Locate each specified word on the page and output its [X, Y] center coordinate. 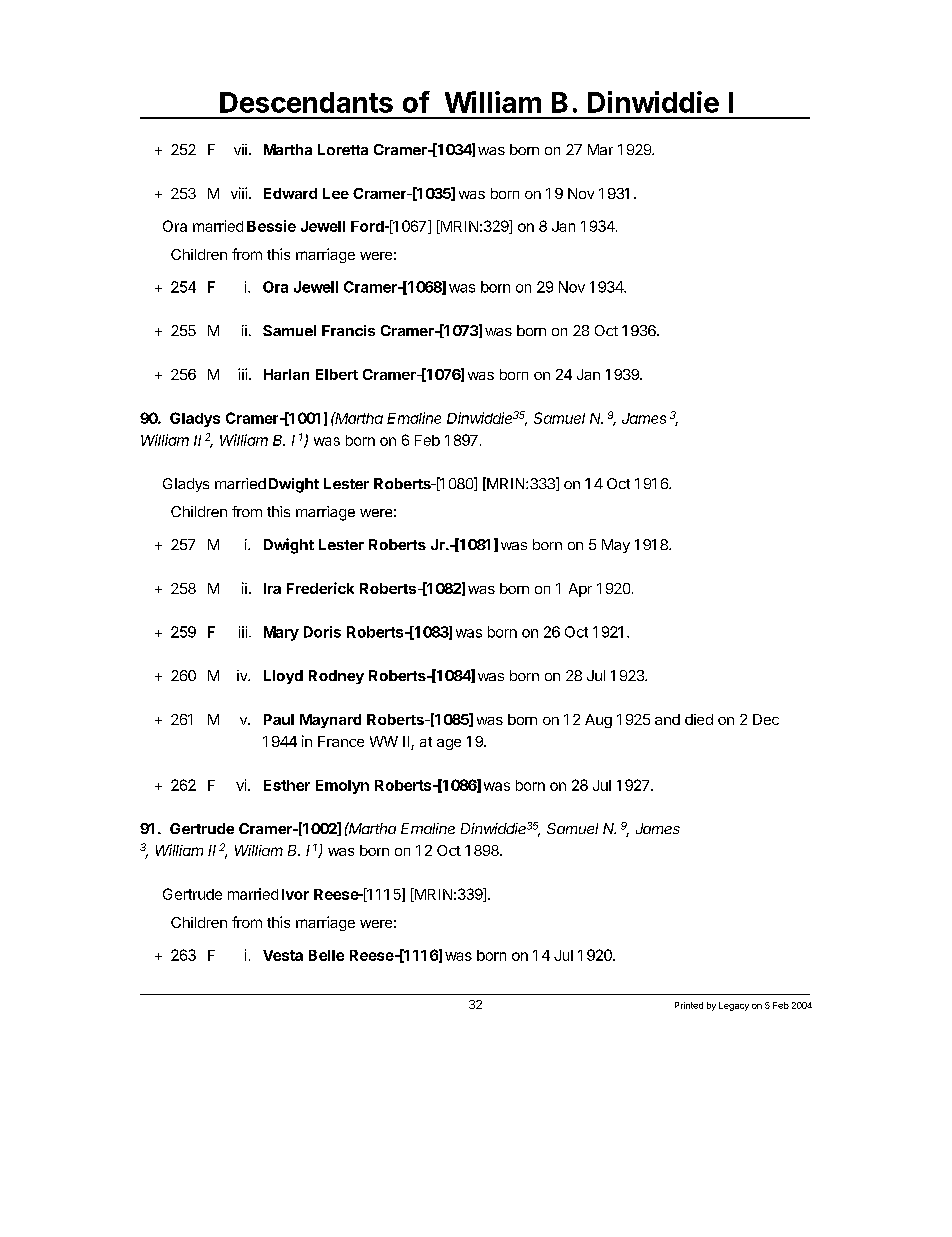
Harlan [286, 374]
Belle [326, 955]
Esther [287, 785]
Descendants [306, 102]
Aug [598, 721]
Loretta [343, 149]
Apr [580, 590]
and [667, 719]
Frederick [320, 588]
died [699, 719]
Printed [689, 1005]
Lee [336, 193]
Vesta [283, 955]
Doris [322, 632]
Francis [348, 330]
